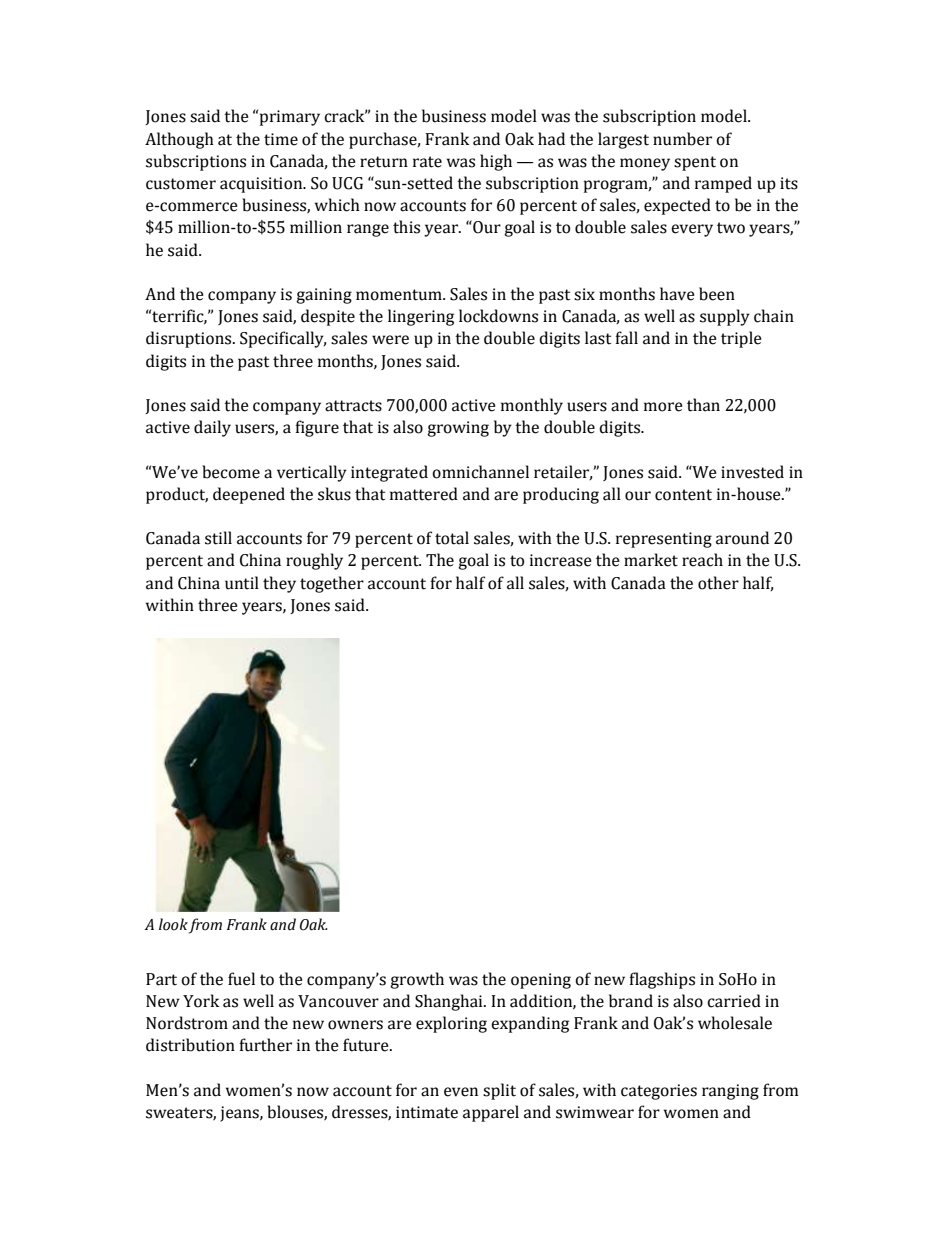  What do you see at coordinates (683, 495) in the screenshot?
I see `content` at bounding box center [683, 495].
